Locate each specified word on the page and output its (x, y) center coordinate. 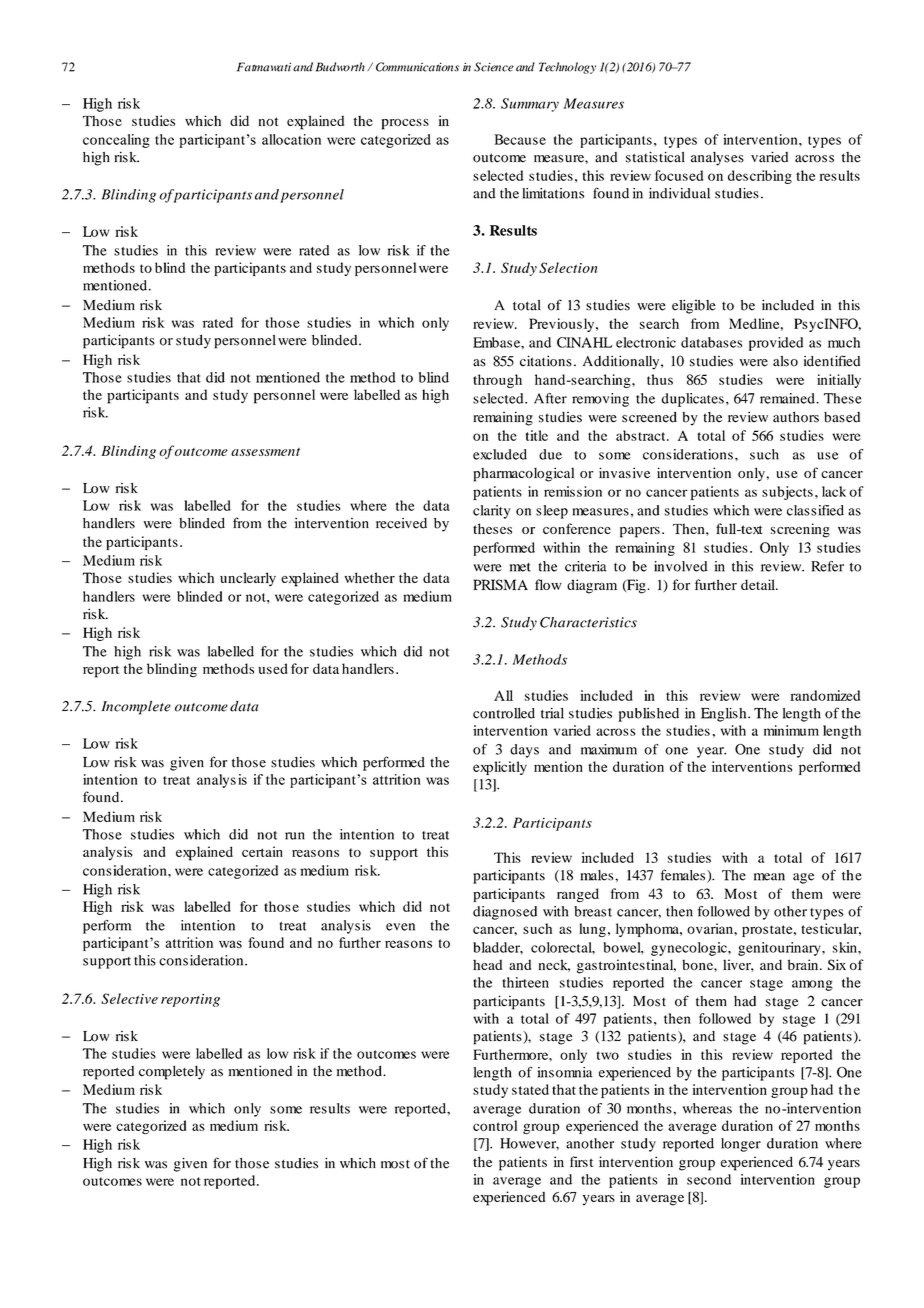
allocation (291, 139)
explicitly (500, 768)
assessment (265, 451)
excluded (500, 454)
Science (494, 67)
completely (172, 1072)
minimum (791, 730)
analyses (717, 159)
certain (262, 851)
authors (796, 417)
